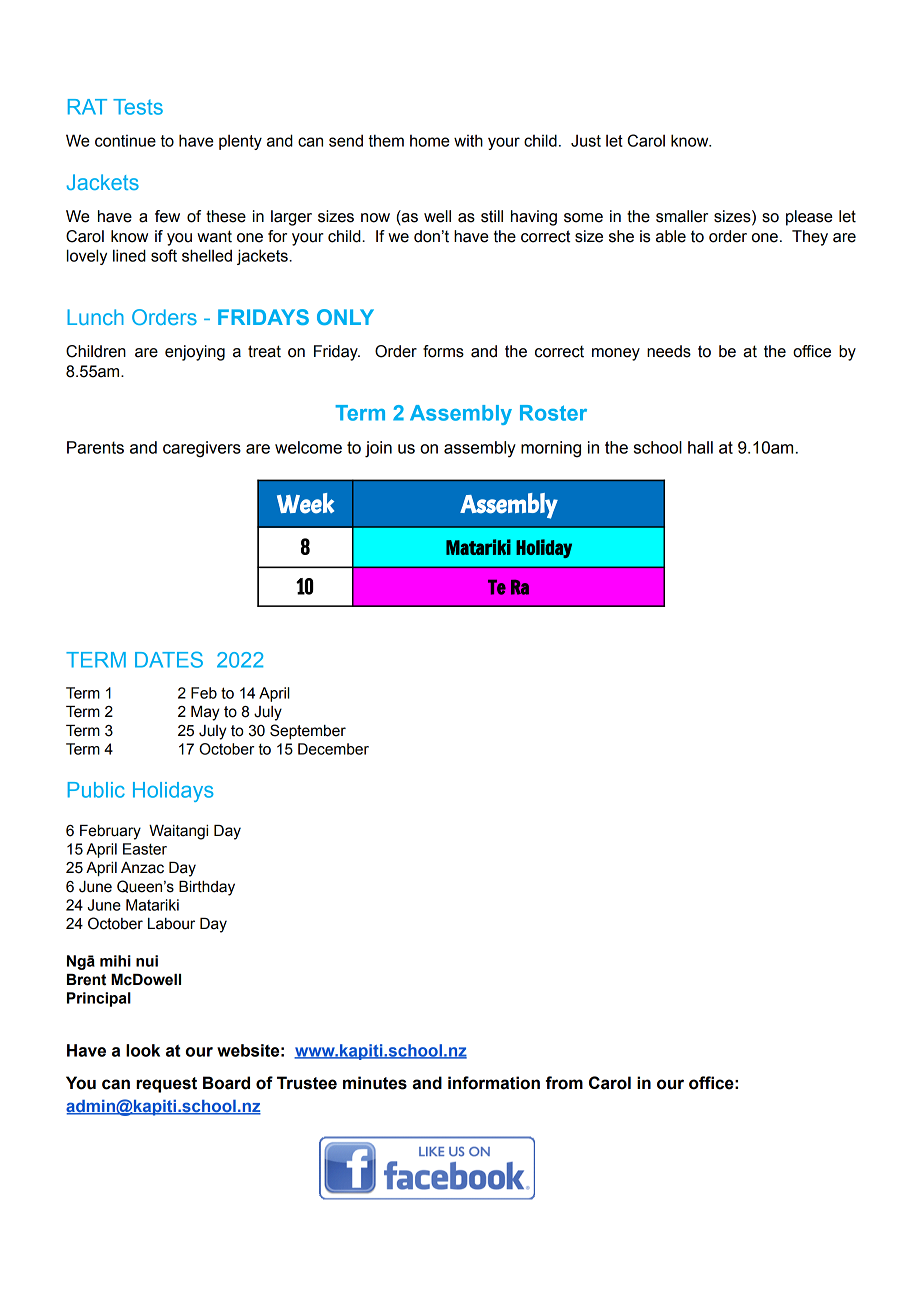 The height and width of the document is (1307, 924). Describe the element at coordinates (682, 216) in the document. I see `smaller` at that location.
